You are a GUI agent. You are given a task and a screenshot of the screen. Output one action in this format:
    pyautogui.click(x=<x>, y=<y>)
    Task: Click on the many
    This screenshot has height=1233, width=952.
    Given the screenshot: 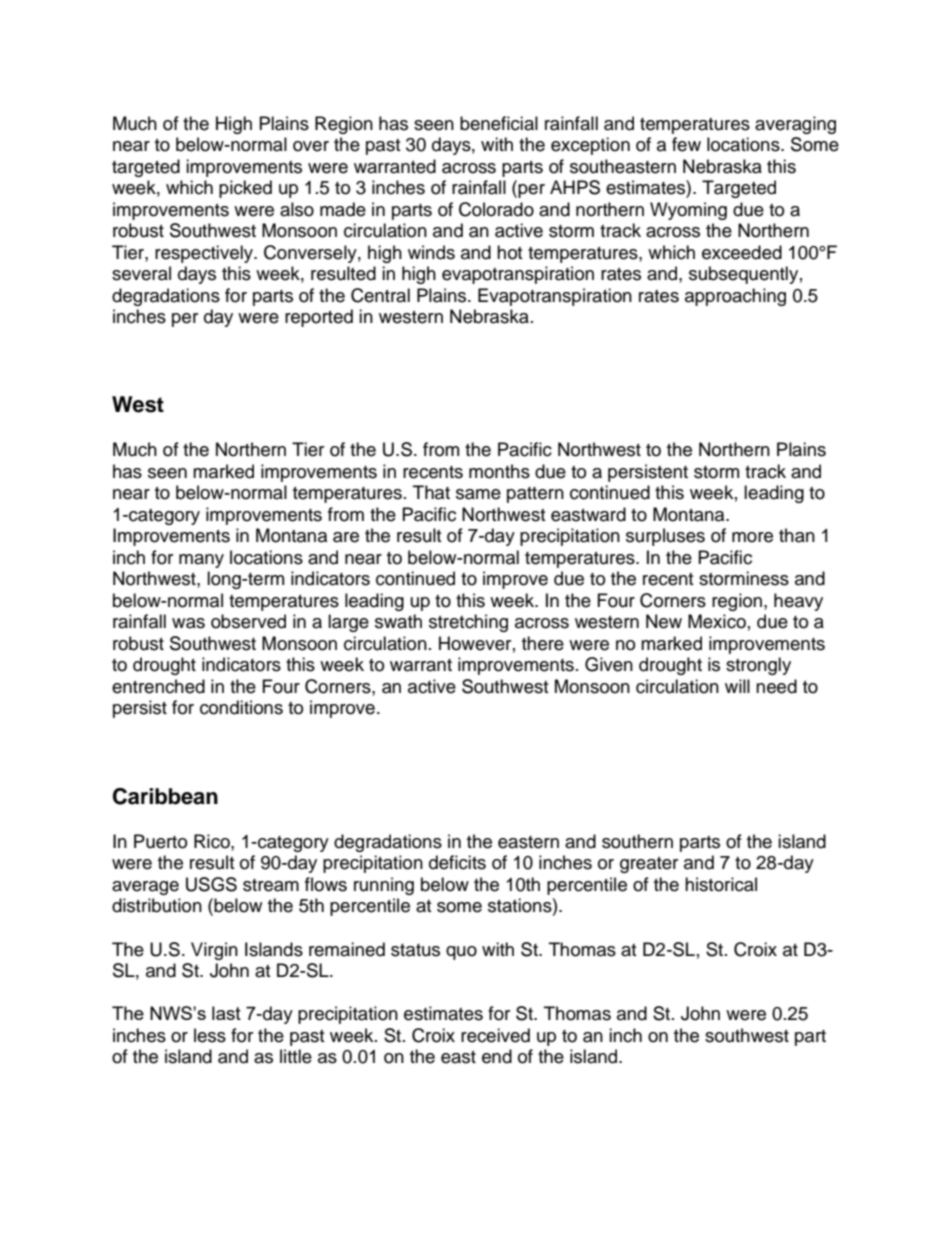 What is the action you would take?
    pyautogui.click(x=201, y=561)
